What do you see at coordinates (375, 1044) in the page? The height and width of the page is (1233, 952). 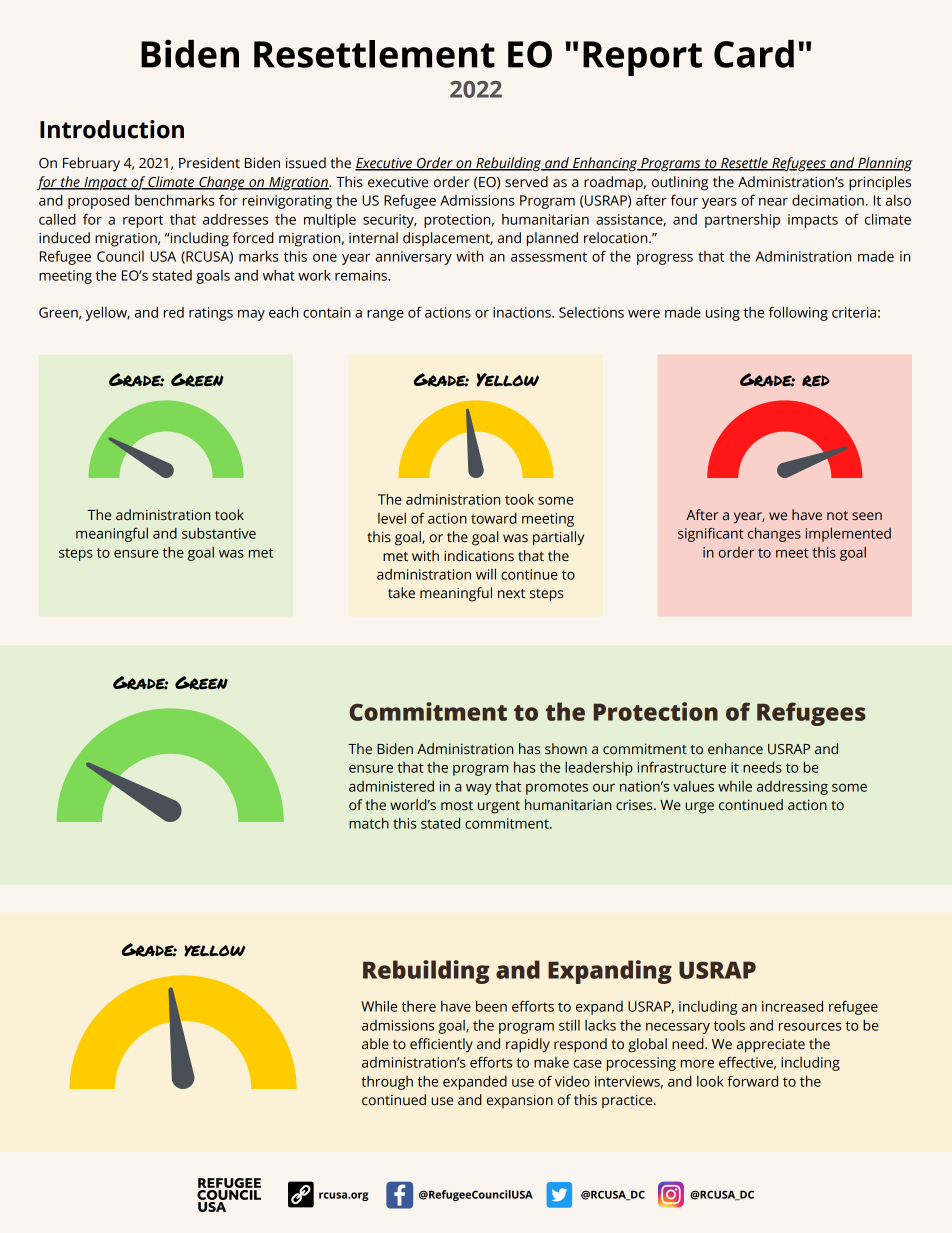 I see `able` at bounding box center [375, 1044].
